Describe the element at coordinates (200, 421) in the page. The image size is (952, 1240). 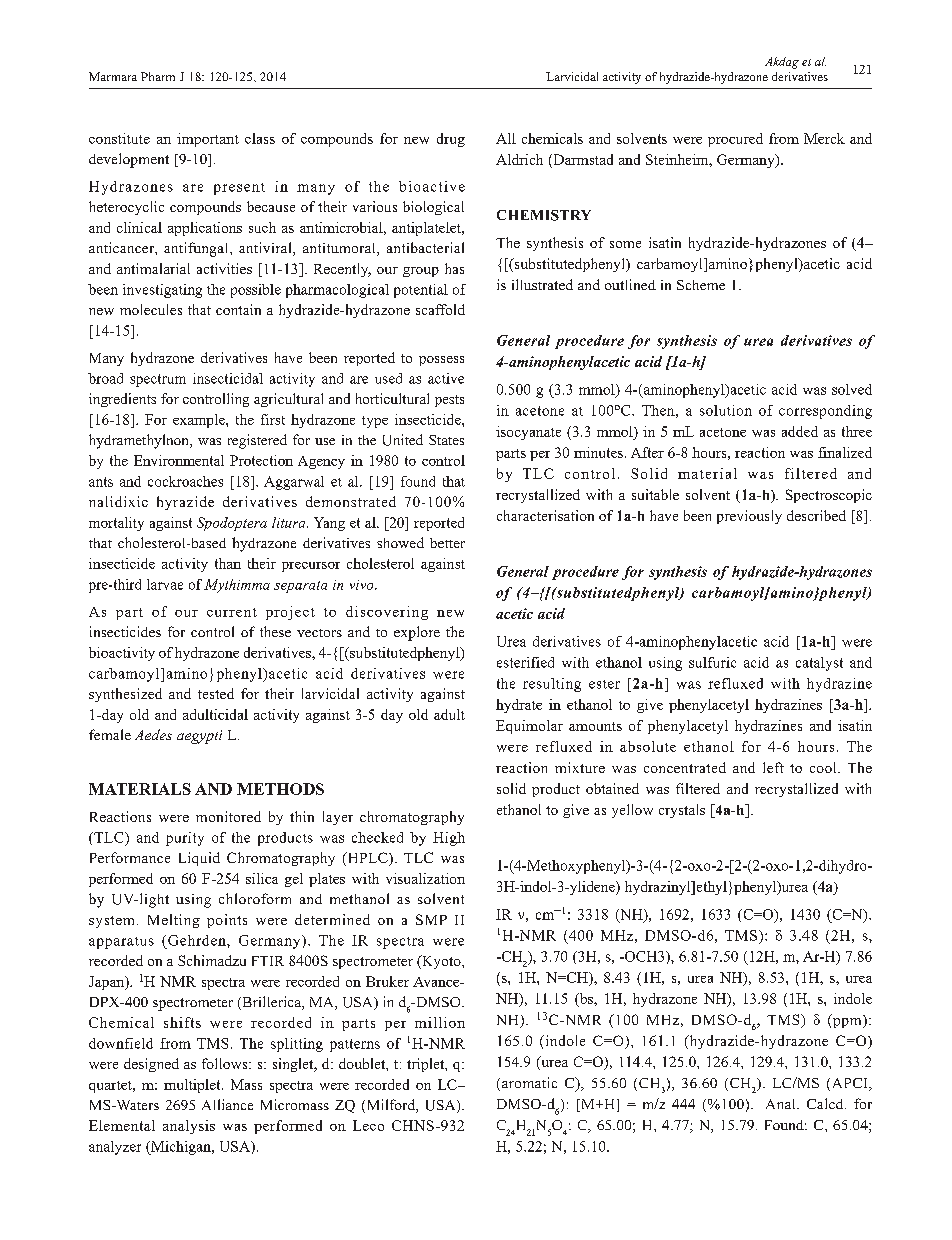
I see `example` at that location.
